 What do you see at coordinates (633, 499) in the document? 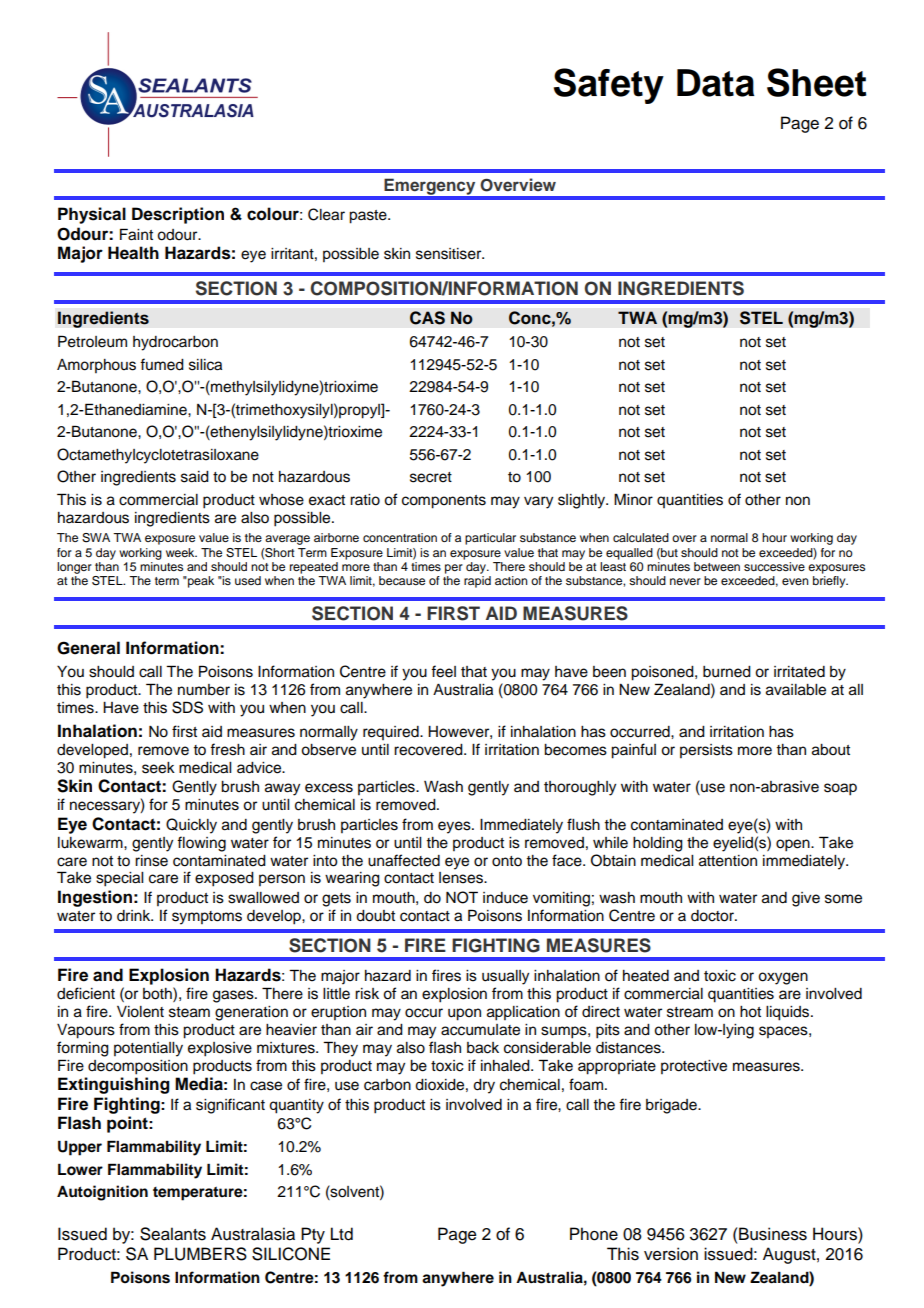
I see `Minor` at bounding box center [633, 499].
